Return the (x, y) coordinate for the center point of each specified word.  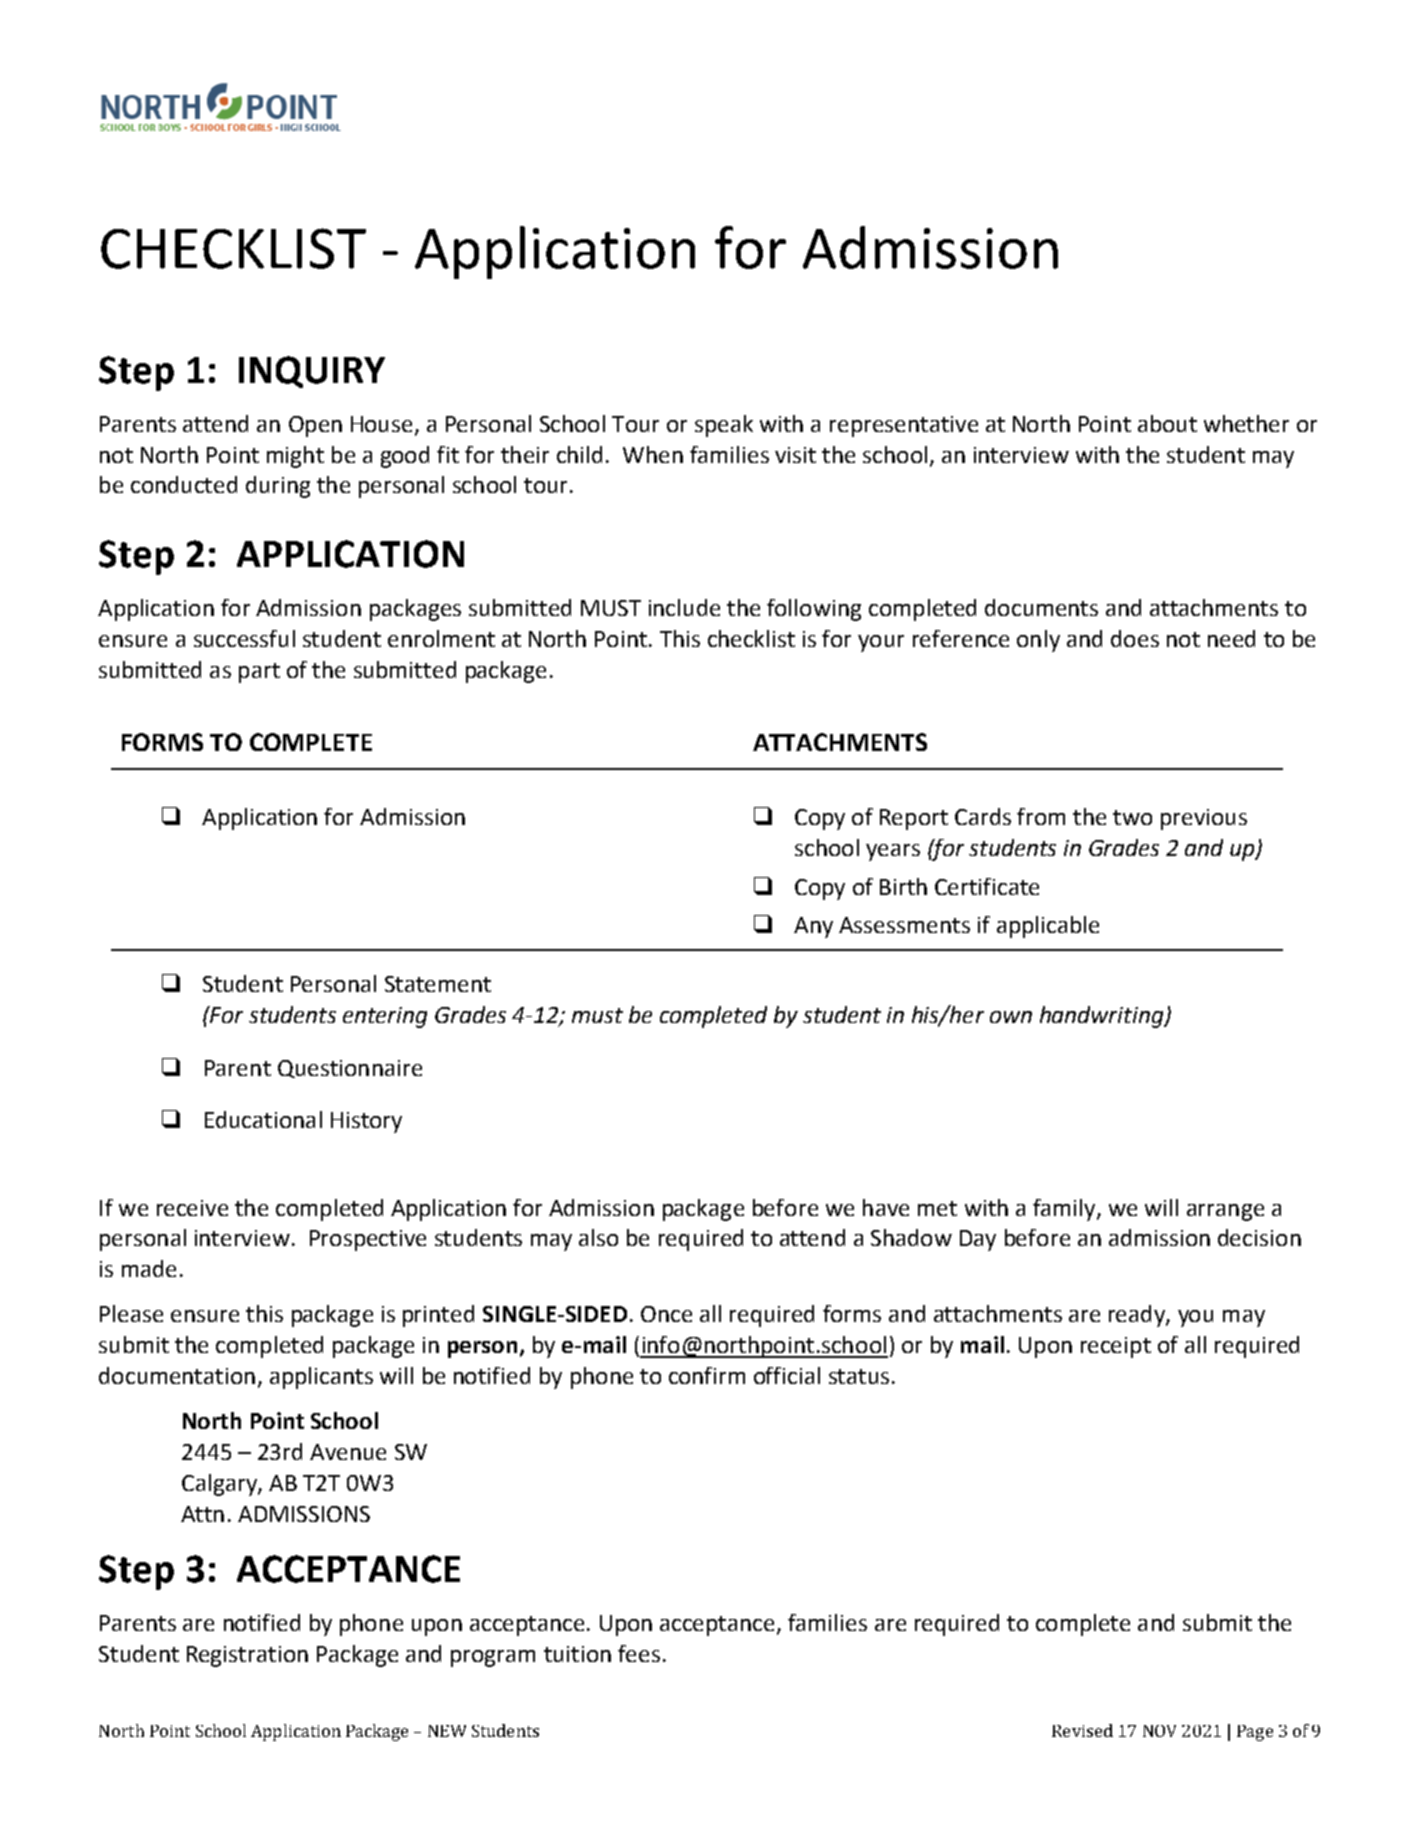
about (1167, 423)
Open (315, 426)
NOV (1159, 1731)
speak (724, 426)
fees (639, 1653)
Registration (247, 1656)
